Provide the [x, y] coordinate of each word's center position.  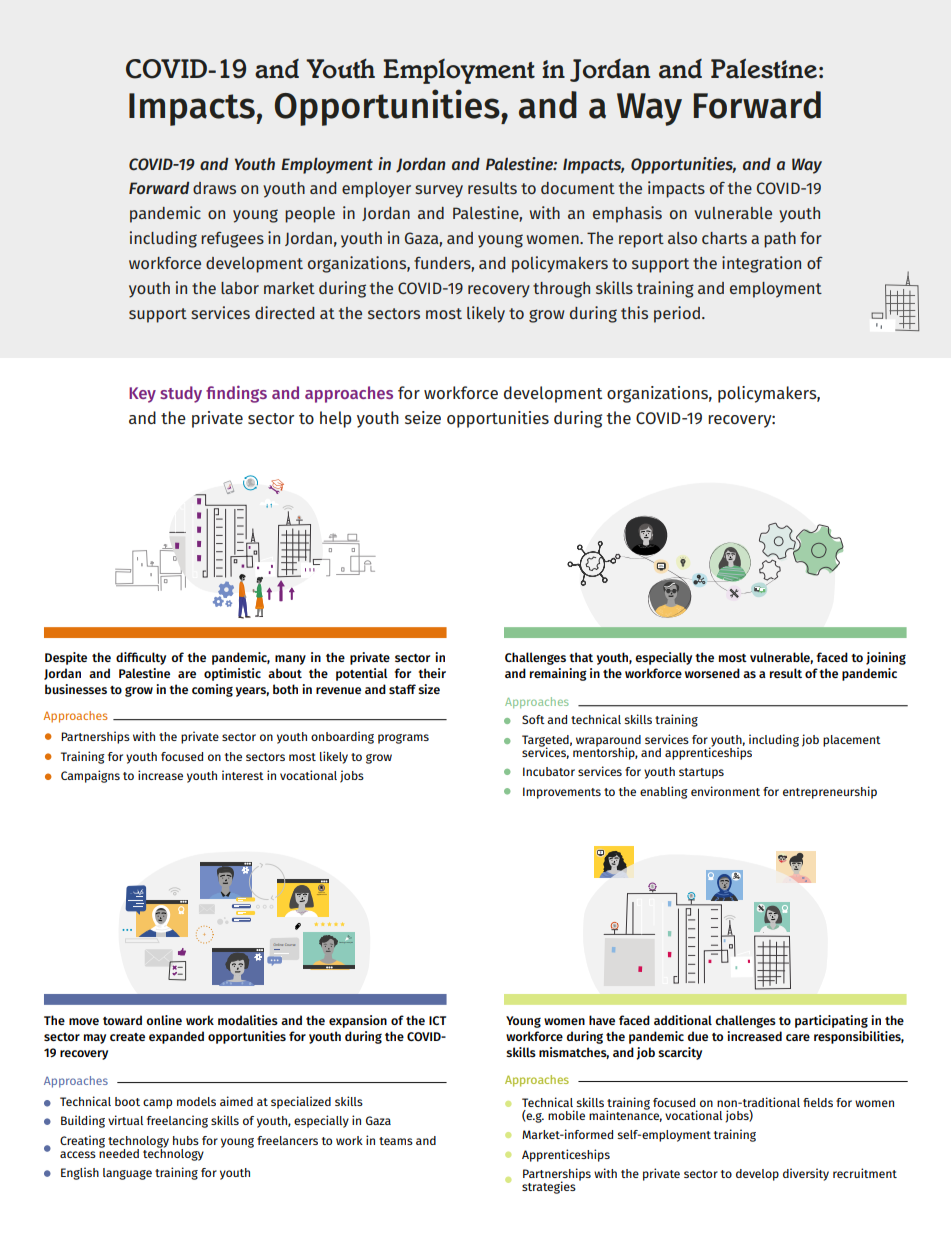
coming [212, 690]
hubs [186, 1140]
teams [396, 1141]
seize [423, 417]
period [677, 314]
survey [439, 191]
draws [214, 188]
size [429, 689]
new [348, 942]
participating [831, 1021]
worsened [712, 673]
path [780, 240]
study [181, 394]
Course [290, 945]
